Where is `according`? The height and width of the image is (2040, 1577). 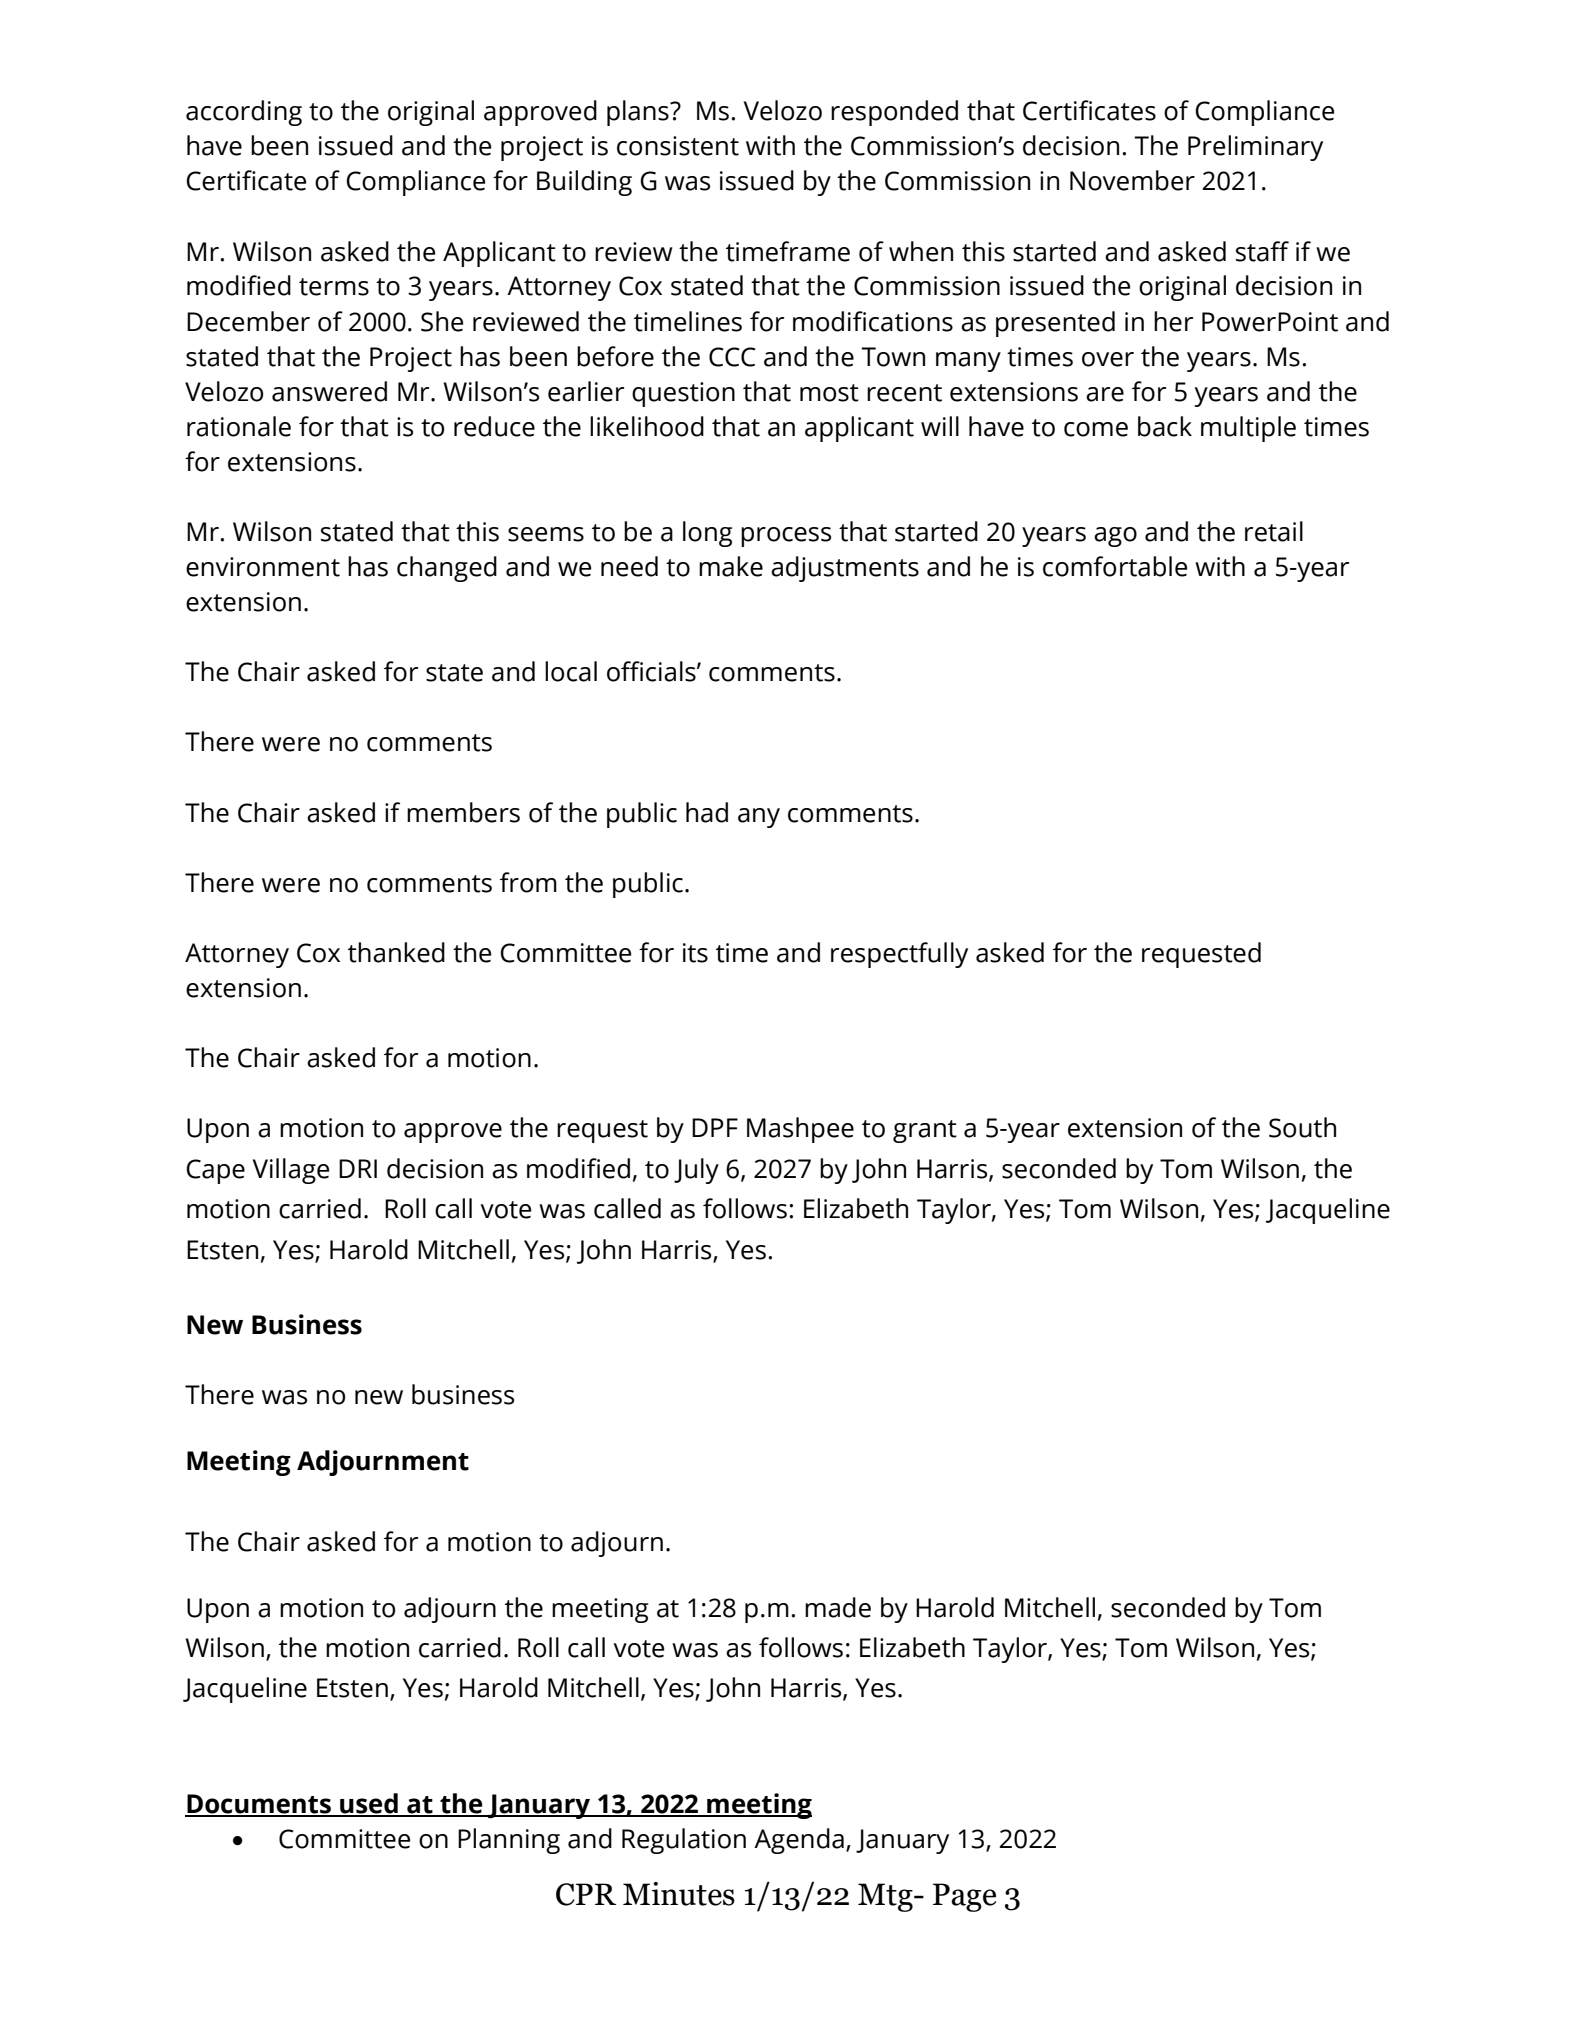 according is located at coordinates (244, 113).
